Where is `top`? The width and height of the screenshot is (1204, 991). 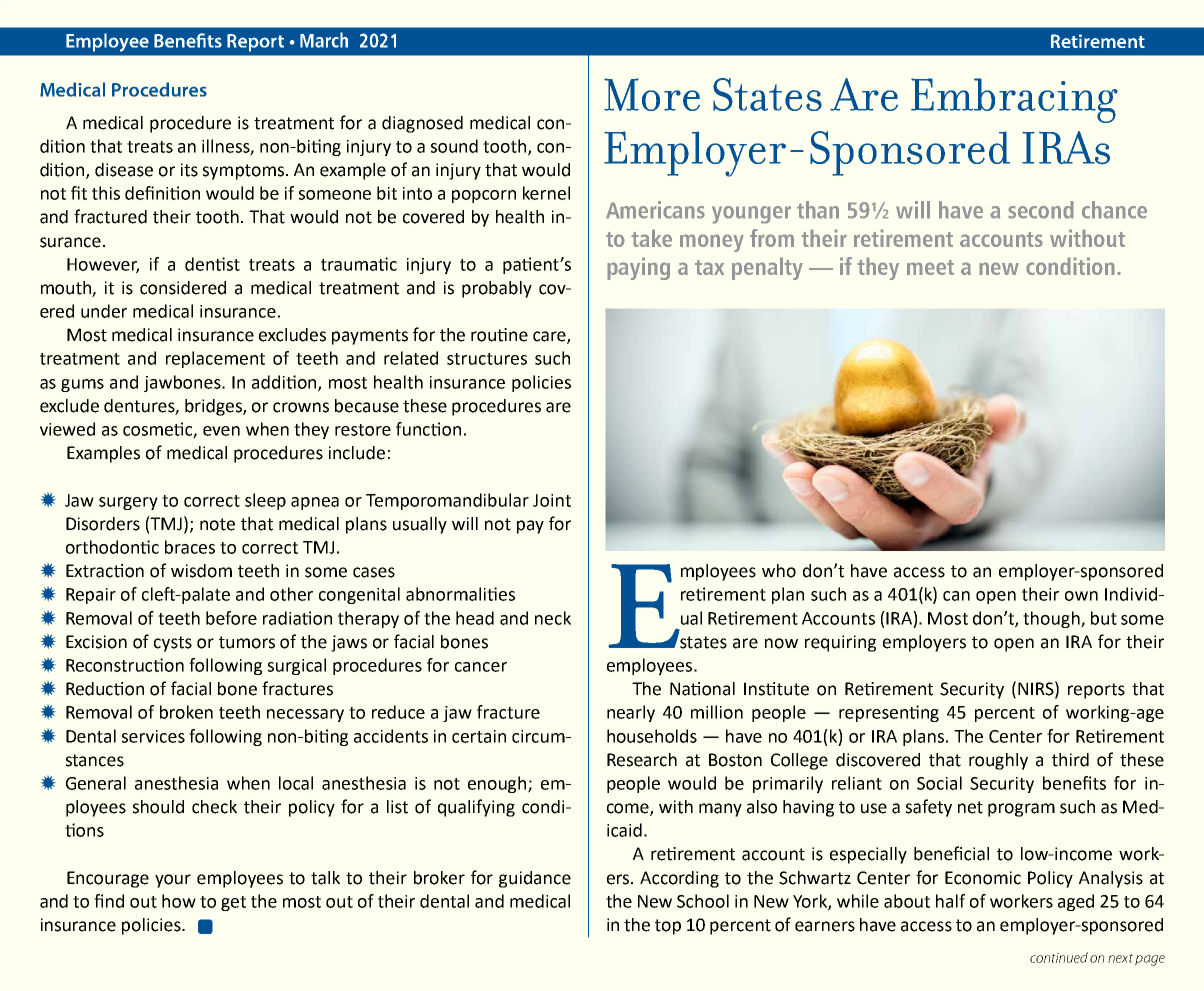
top is located at coordinates (668, 927).
